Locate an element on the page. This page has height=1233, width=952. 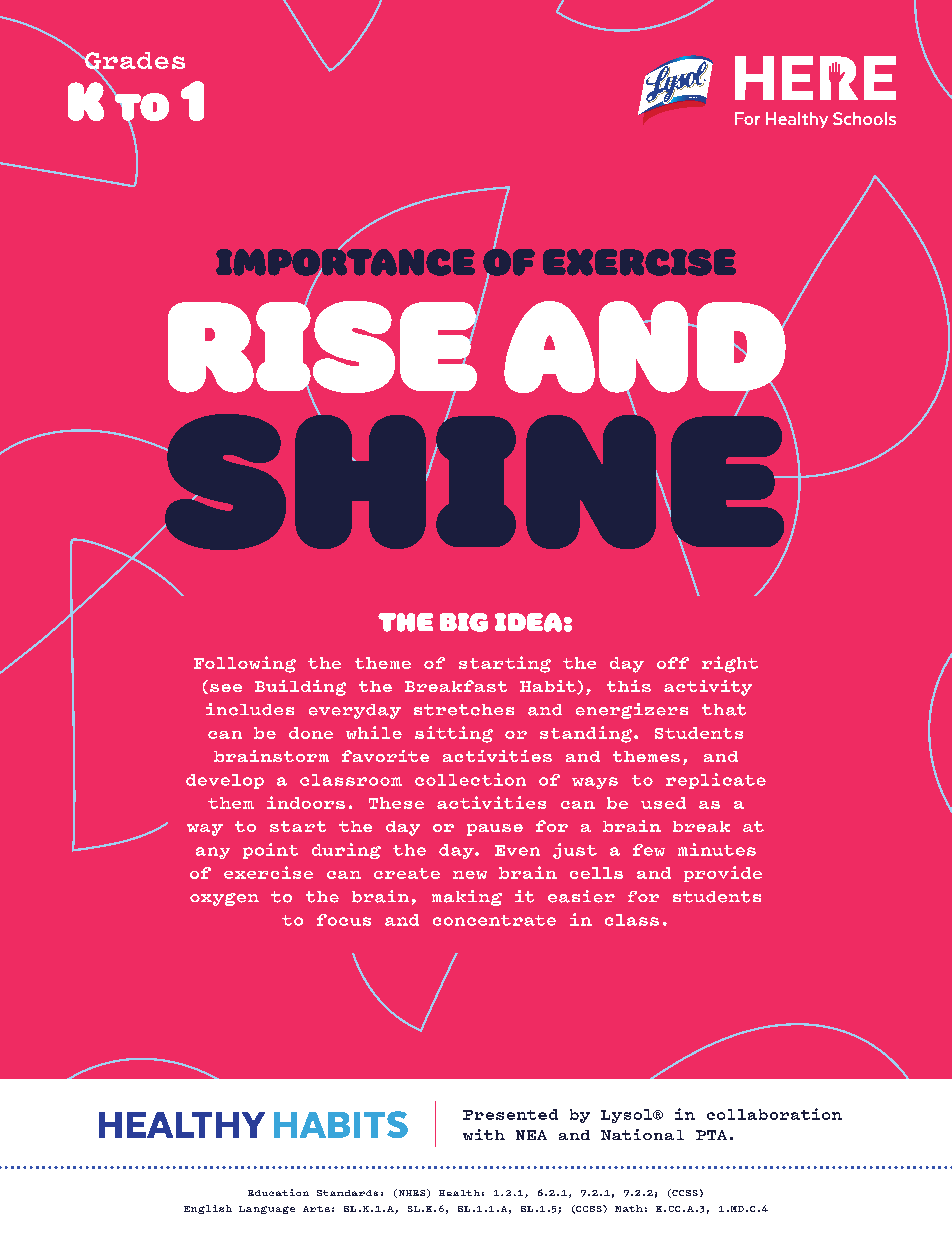
English is located at coordinates (208, 1209).
